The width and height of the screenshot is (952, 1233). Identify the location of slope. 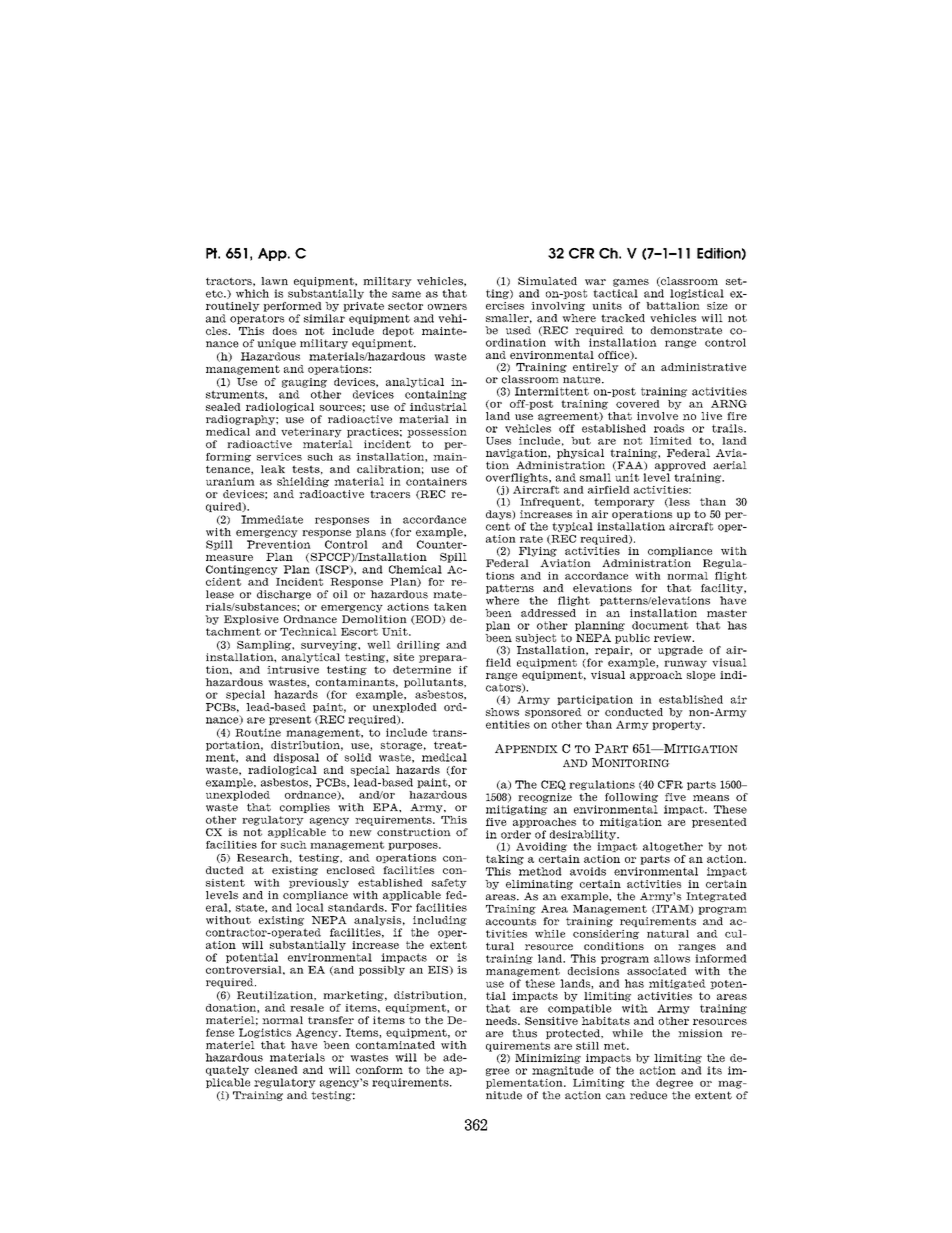
(701, 676).
